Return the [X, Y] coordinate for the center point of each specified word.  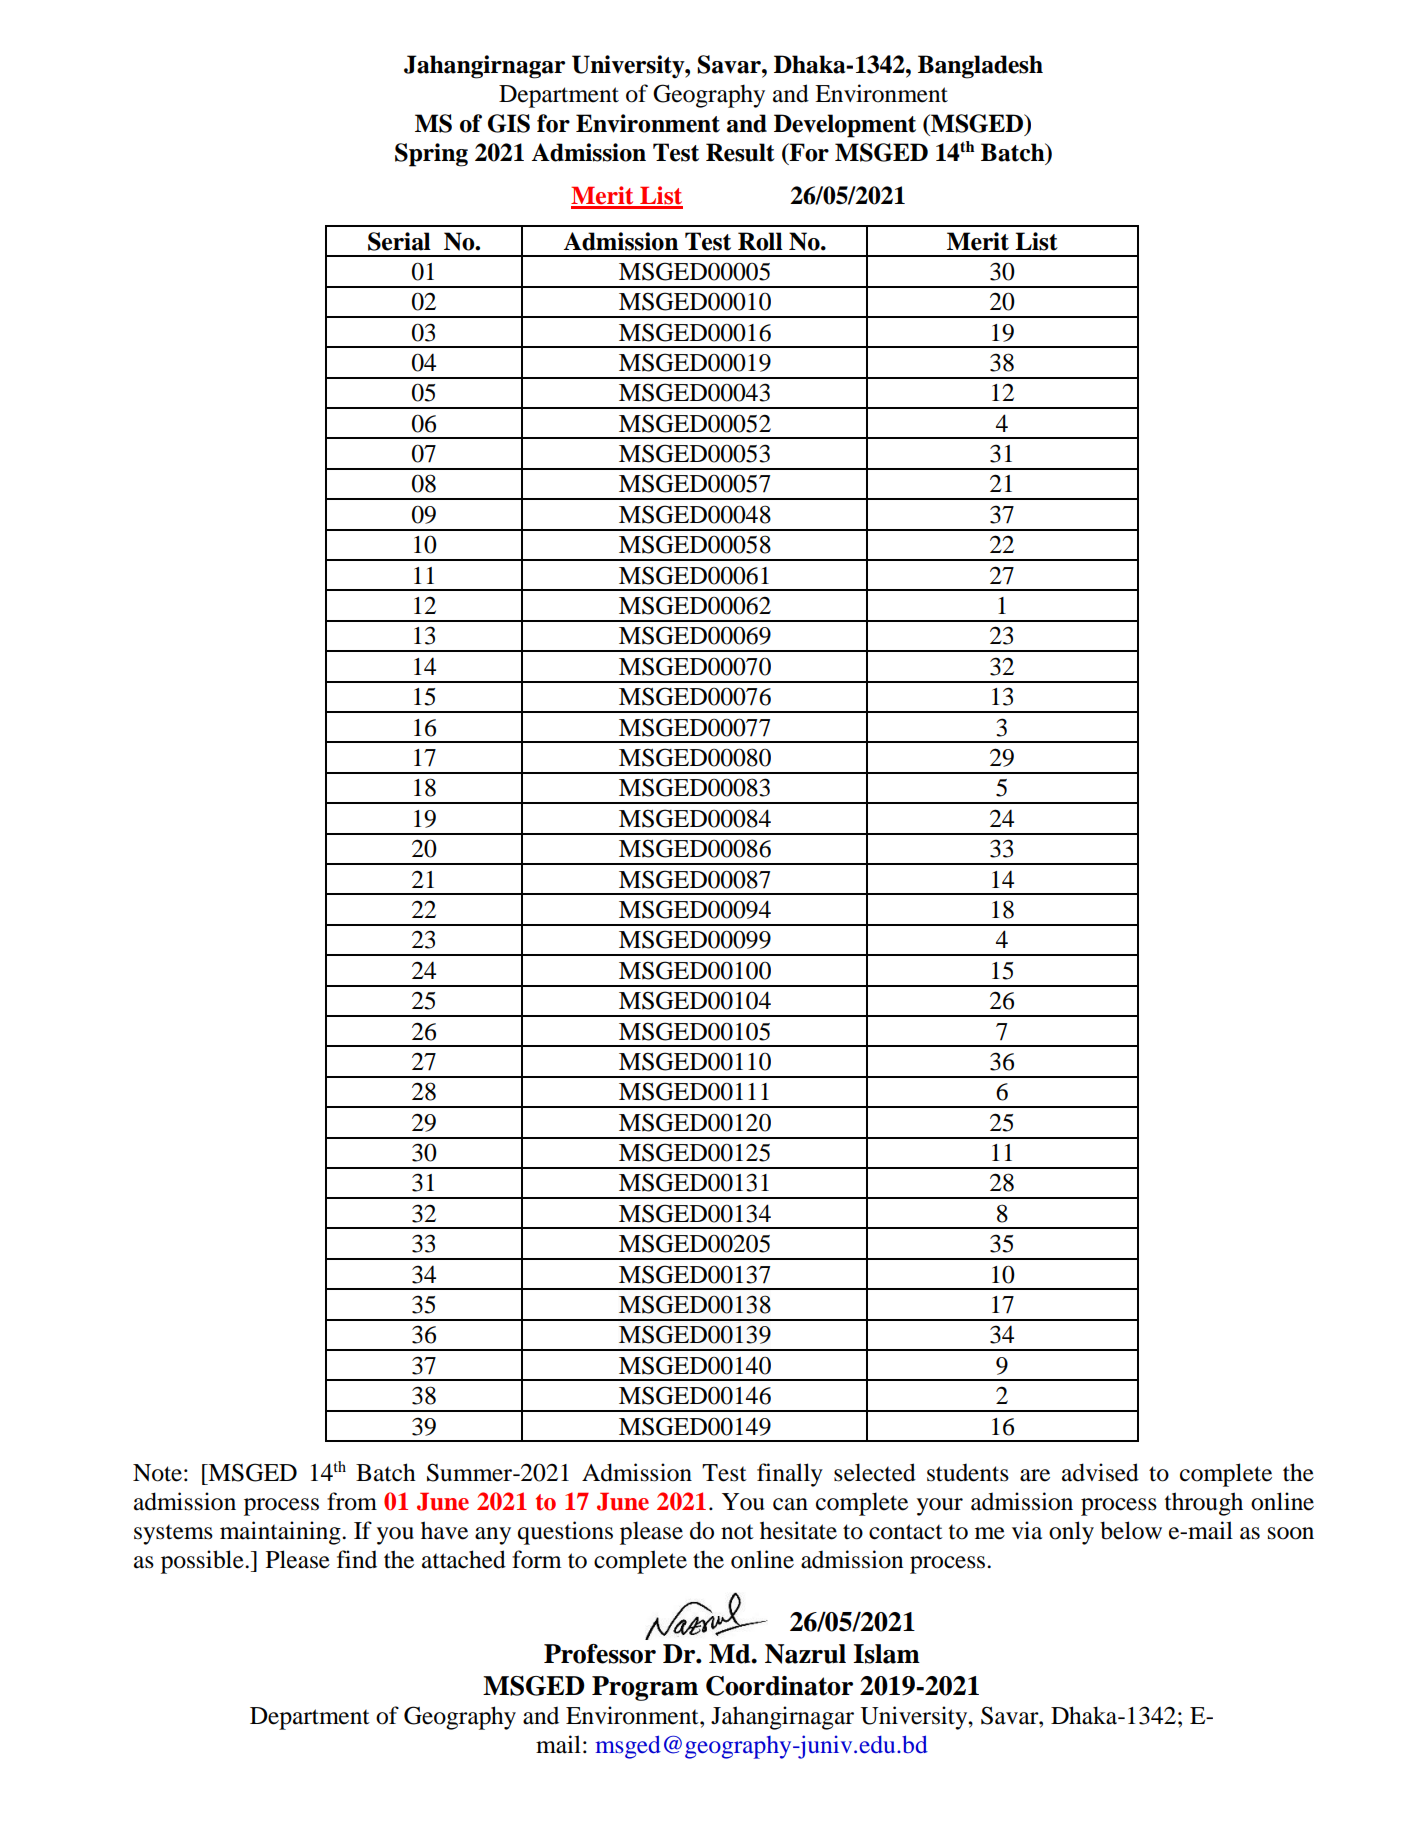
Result [740, 152]
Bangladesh [980, 67]
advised [1100, 1472]
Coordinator [779, 1686]
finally [790, 1475]
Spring [431, 155]
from [352, 1501]
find [357, 1559]
